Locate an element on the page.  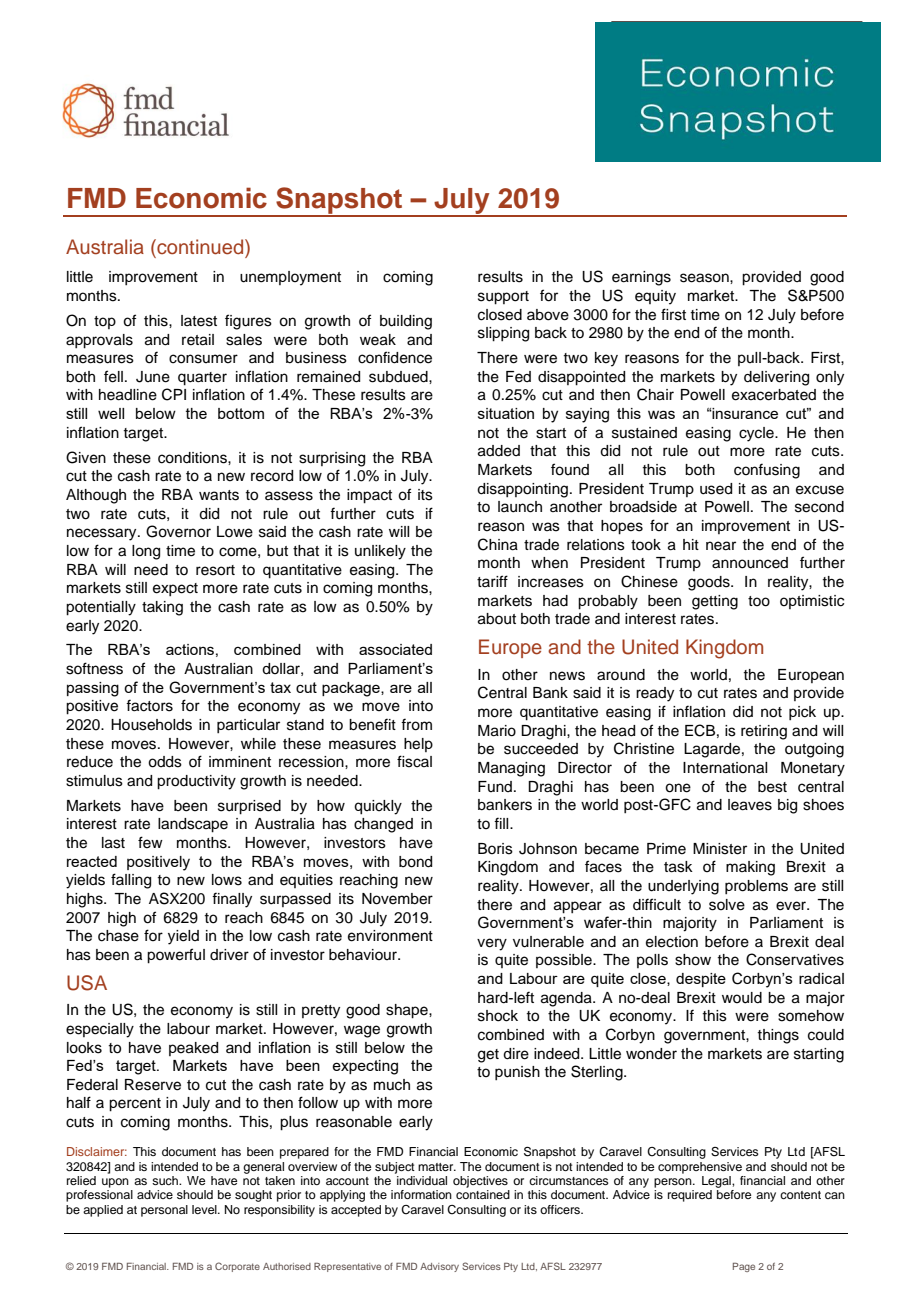
equity is located at coordinates (655, 297).
